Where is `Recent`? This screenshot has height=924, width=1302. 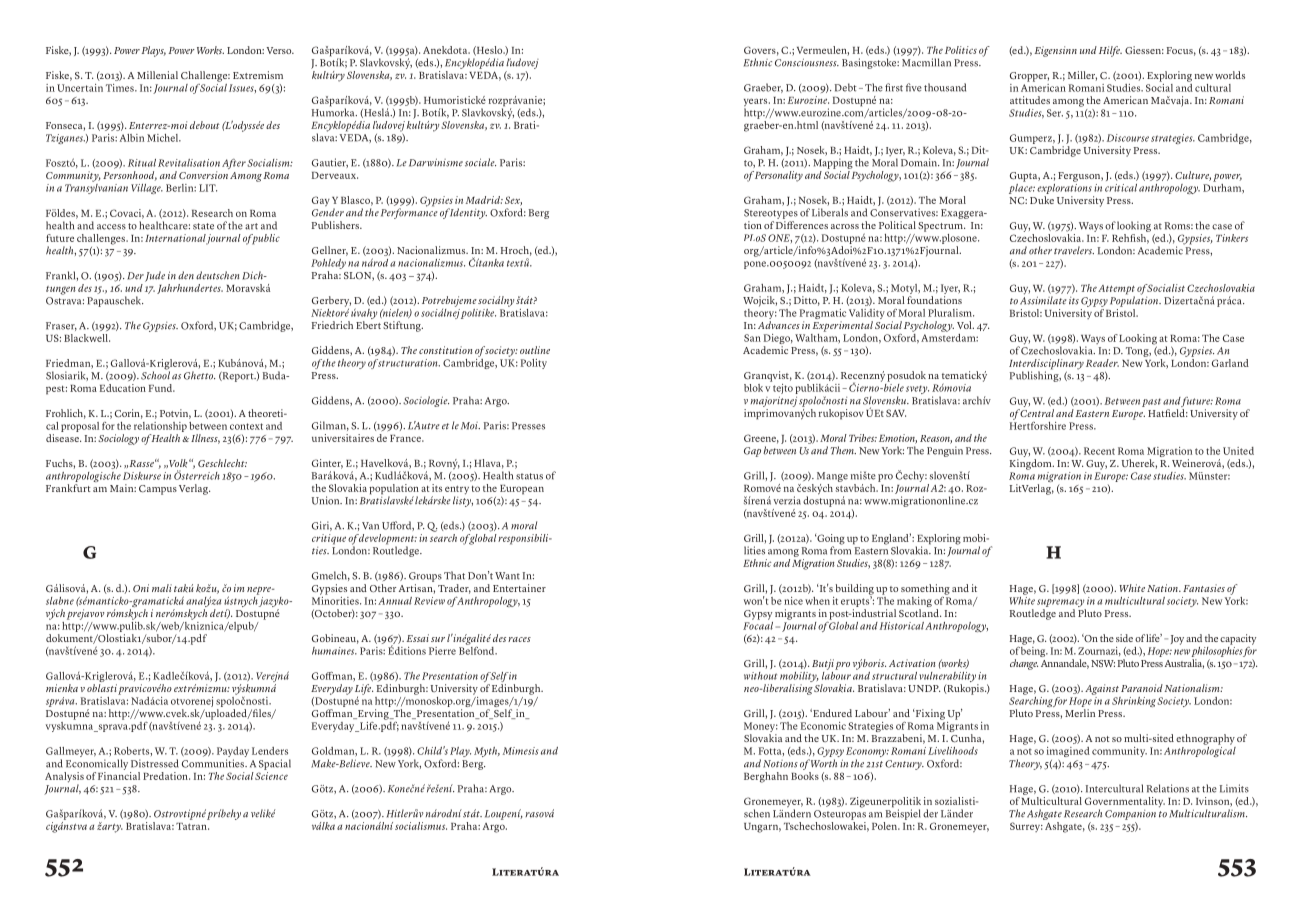 Recent is located at coordinates (1099, 451).
